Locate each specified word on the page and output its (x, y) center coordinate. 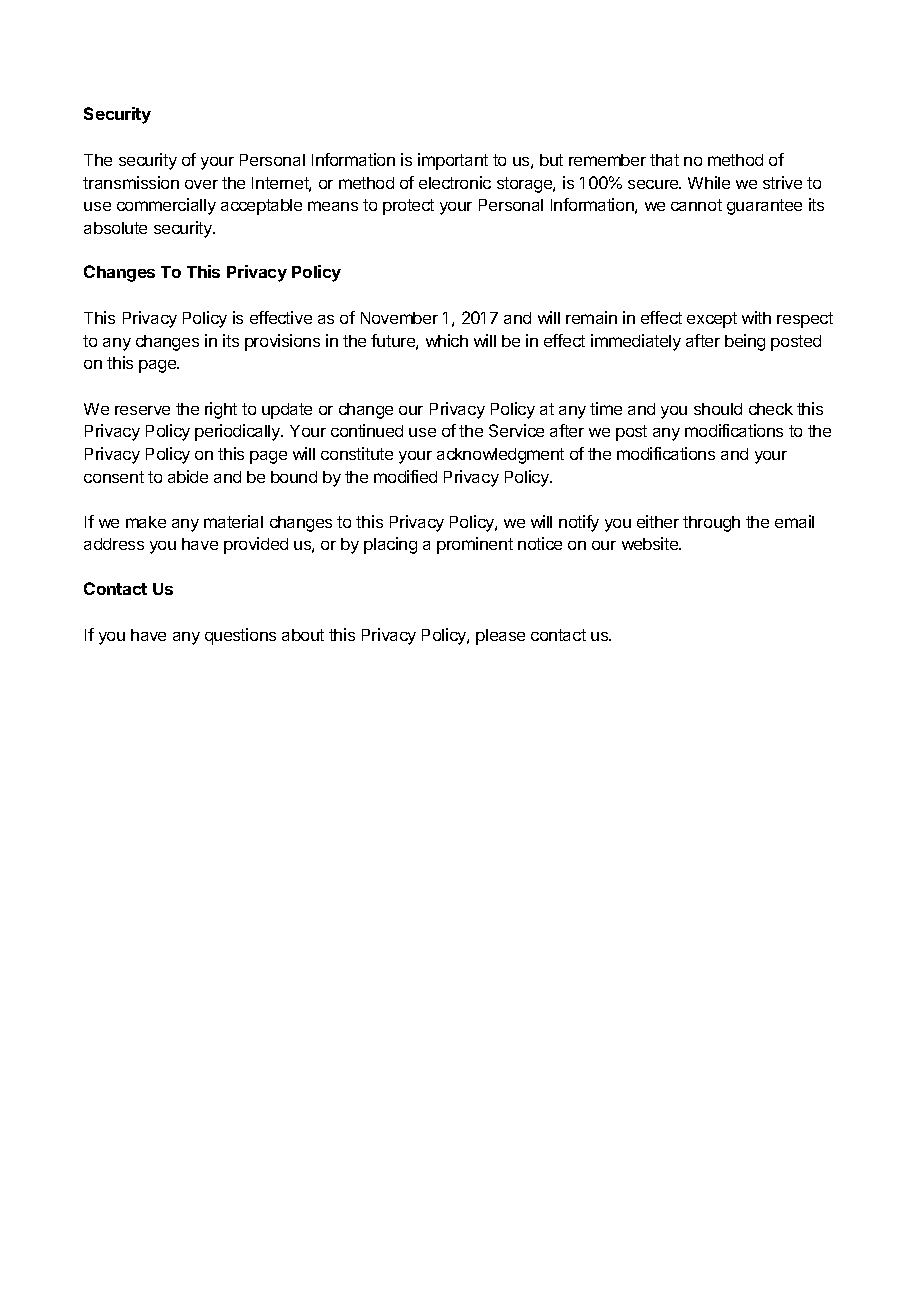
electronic (455, 182)
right (221, 410)
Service (516, 430)
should (718, 409)
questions (240, 636)
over (201, 184)
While (709, 182)
